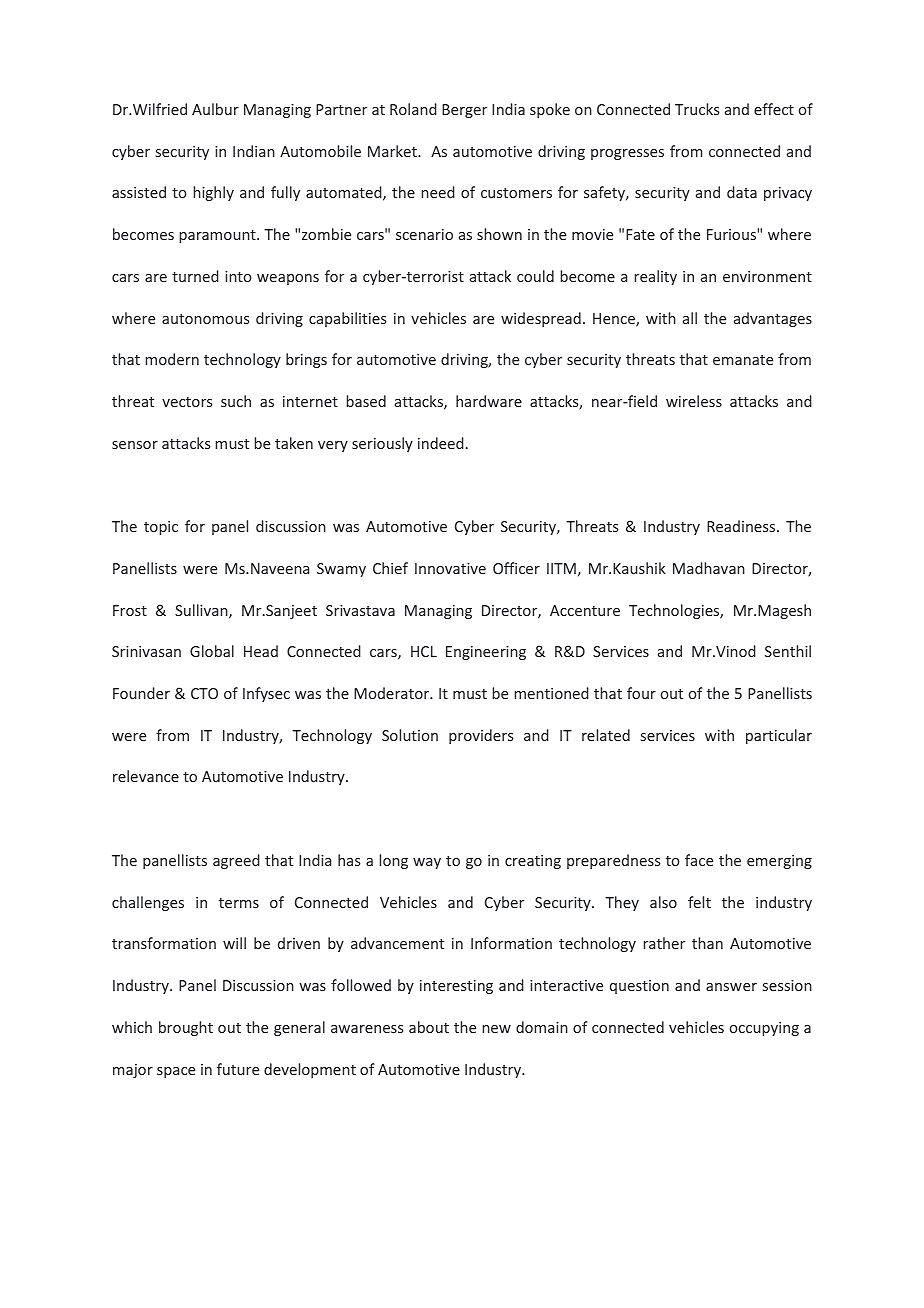 The height and width of the image is (1308, 924). I want to click on Innovative, so click(450, 568).
